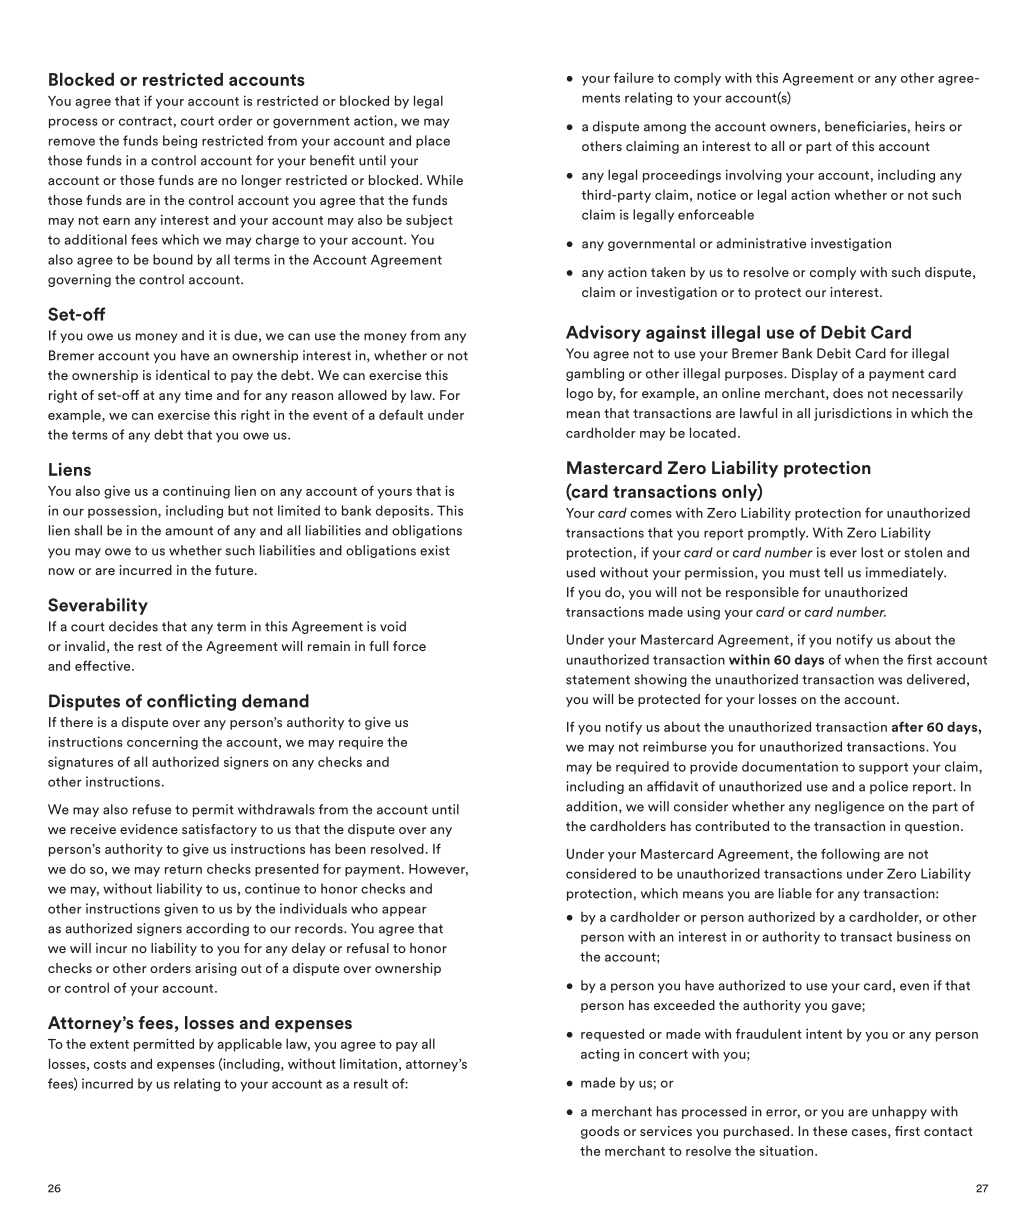 The width and height of the document is (1036, 1214). I want to click on costs, so click(110, 1064).
